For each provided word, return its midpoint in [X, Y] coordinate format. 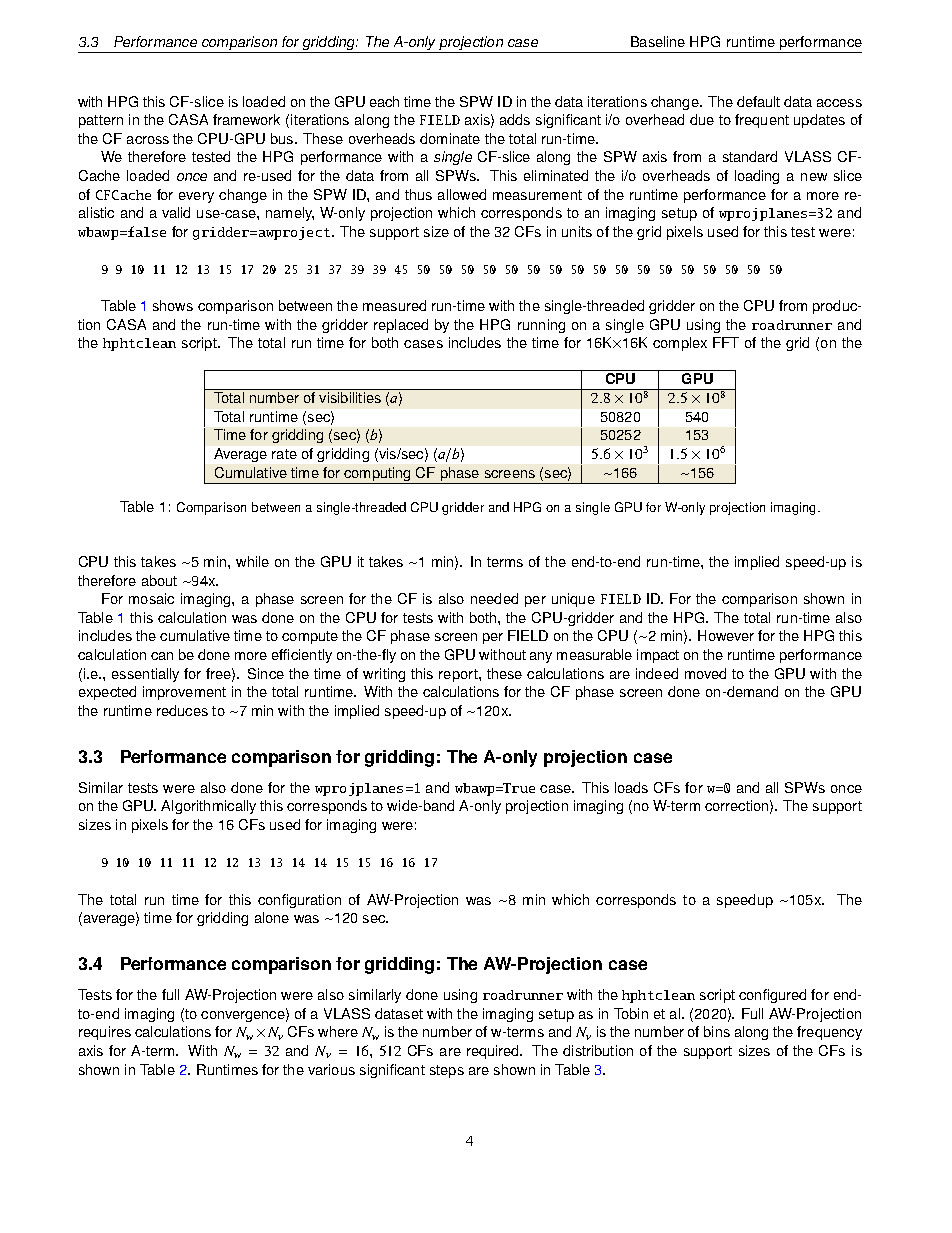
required [494, 1052]
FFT [726, 342]
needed [494, 598]
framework [246, 119]
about [159, 580]
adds [515, 119]
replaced [401, 326]
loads [631, 787]
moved [705, 673]
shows [173, 305]
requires [105, 1033]
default [758, 101]
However [726, 635]
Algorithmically [208, 807]
